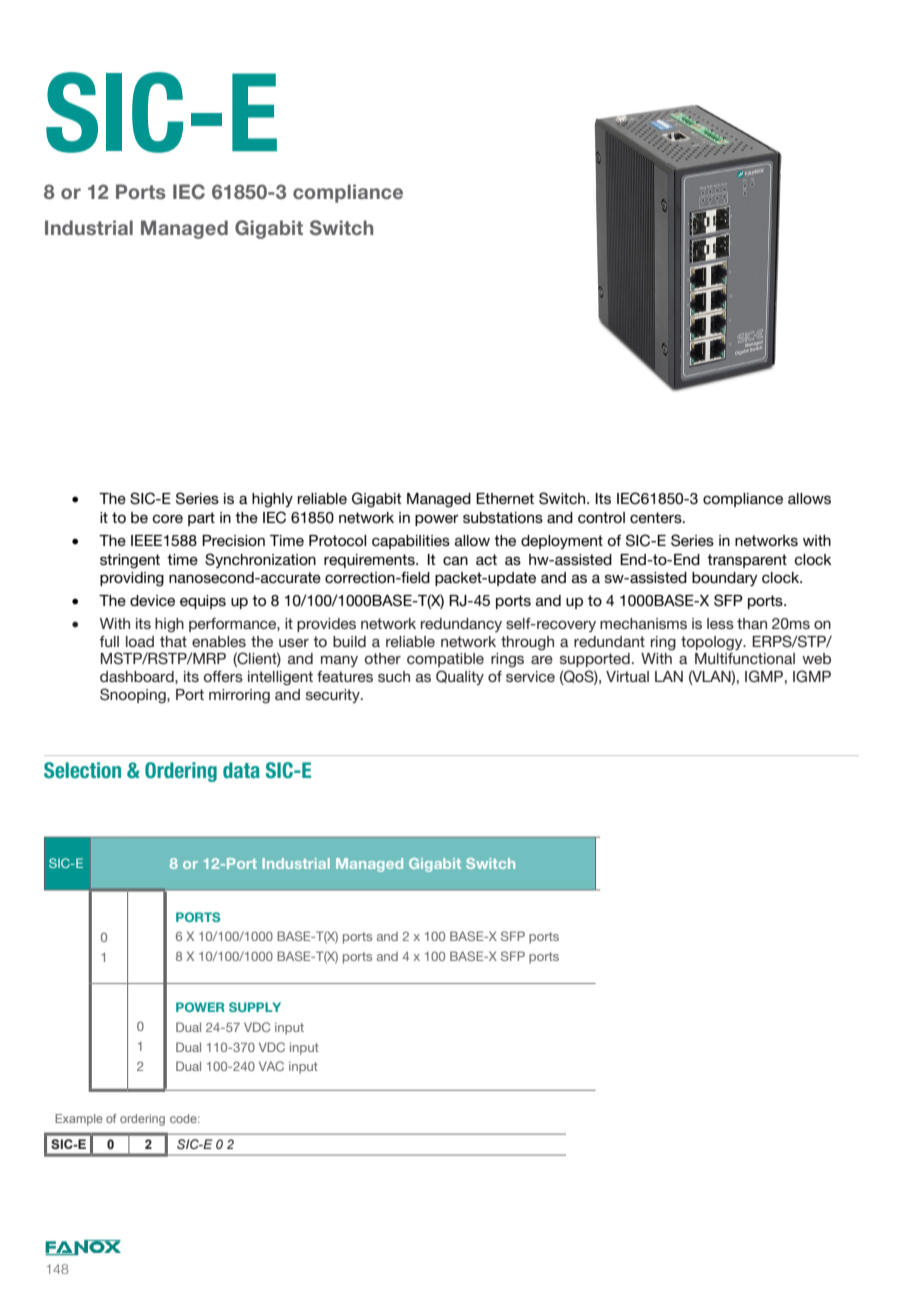 The image size is (924, 1308). What do you see at coordinates (334, 696) in the image?
I see `security` at bounding box center [334, 696].
